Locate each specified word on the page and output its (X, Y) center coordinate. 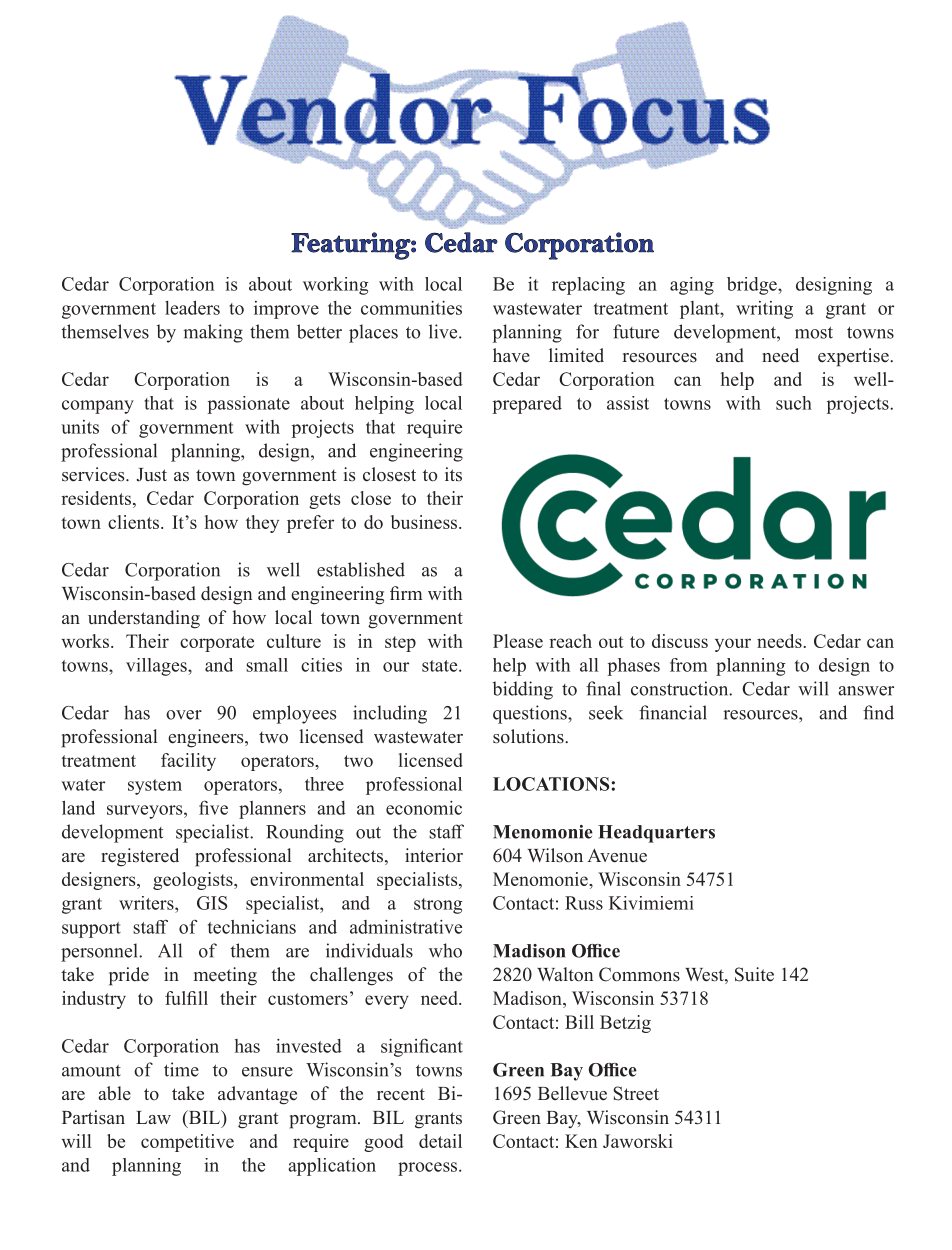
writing (764, 310)
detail (440, 1141)
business (425, 522)
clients (133, 522)
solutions (529, 736)
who (445, 950)
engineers (207, 738)
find (878, 712)
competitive (187, 1143)
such (794, 403)
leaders (192, 308)
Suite (754, 974)
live (444, 331)
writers (147, 903)
